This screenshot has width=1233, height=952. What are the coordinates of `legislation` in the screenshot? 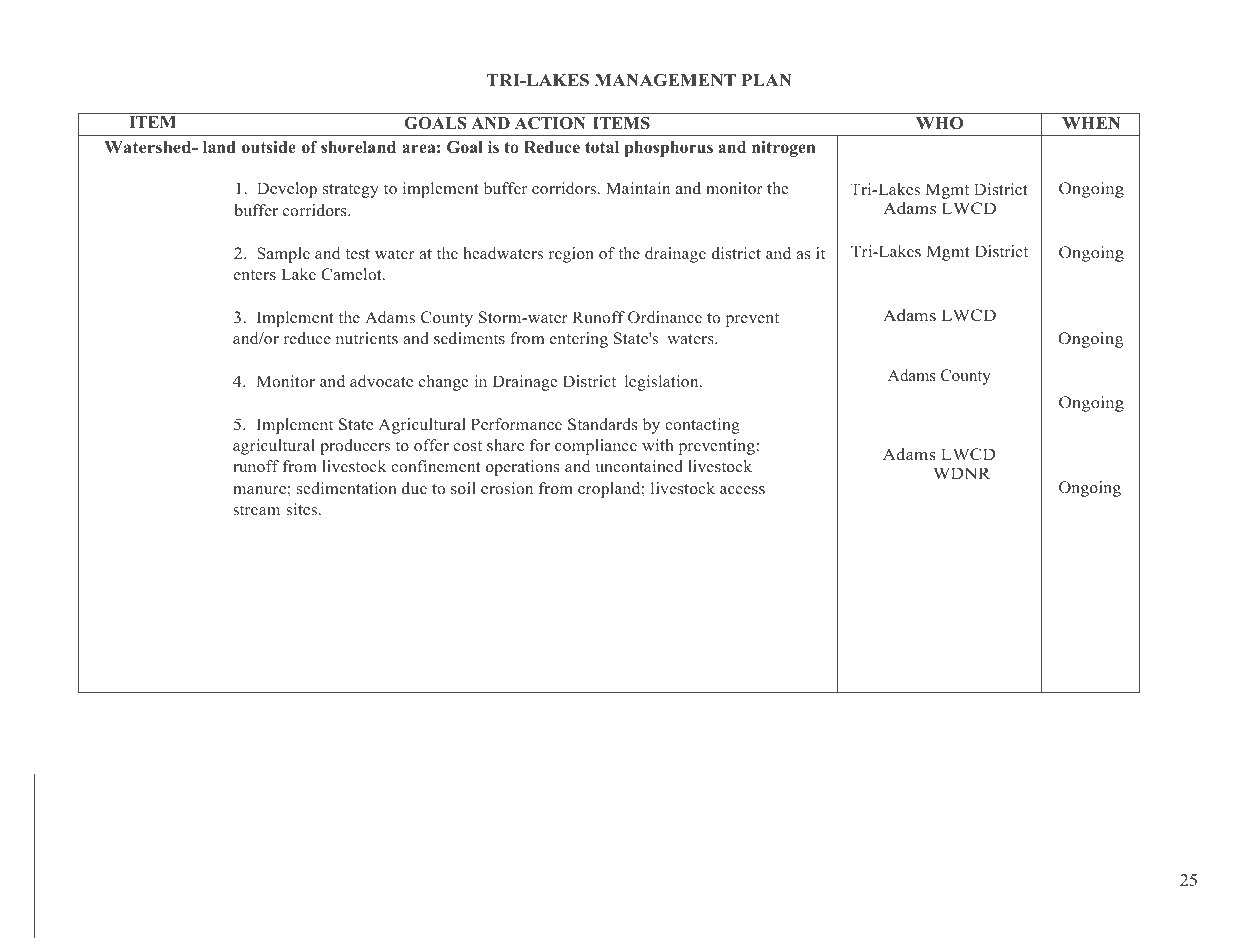 It's located at (663, 383).
